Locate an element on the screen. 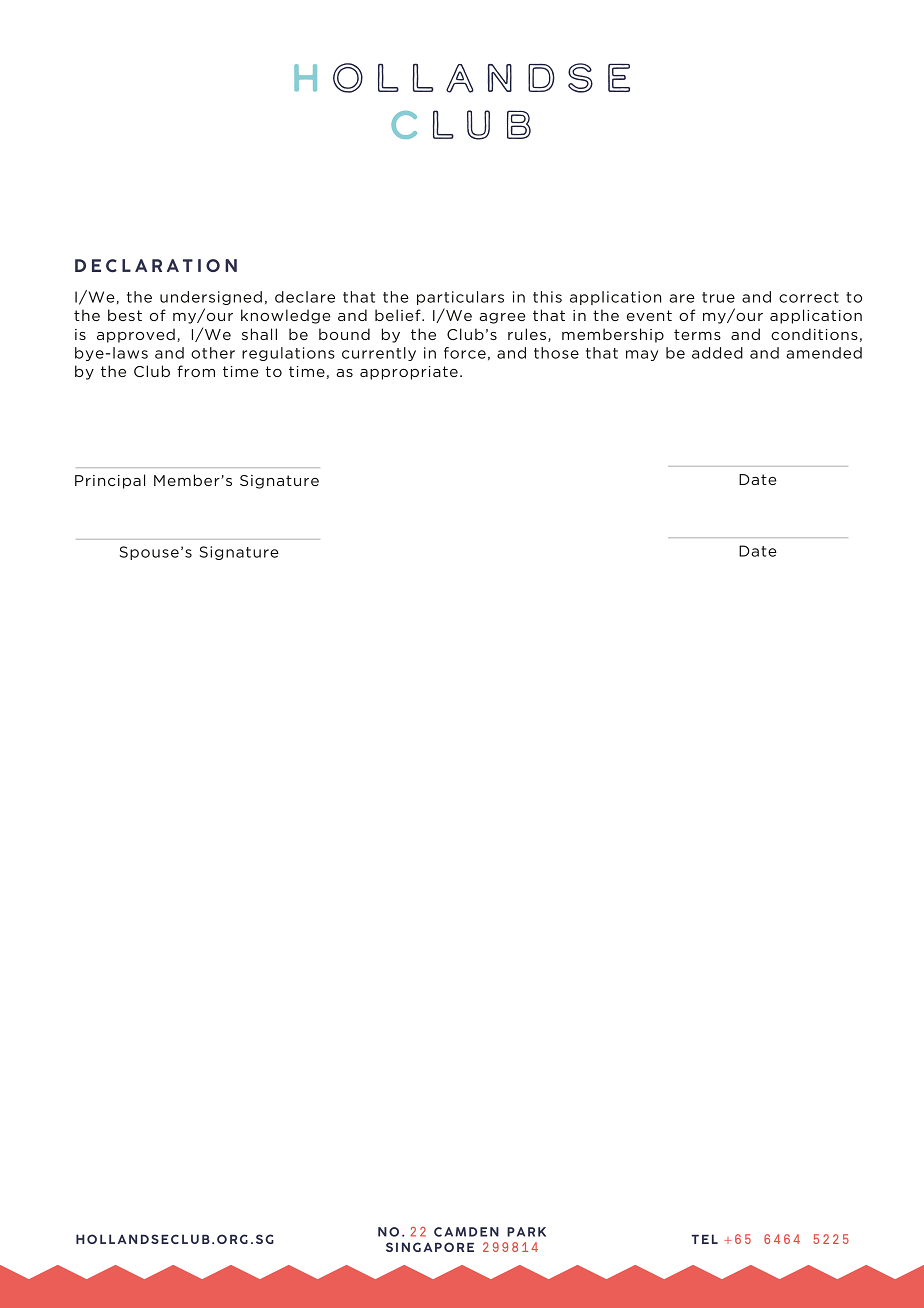 The image size is (924, 1308). other is located at coordinates (213, 353).
